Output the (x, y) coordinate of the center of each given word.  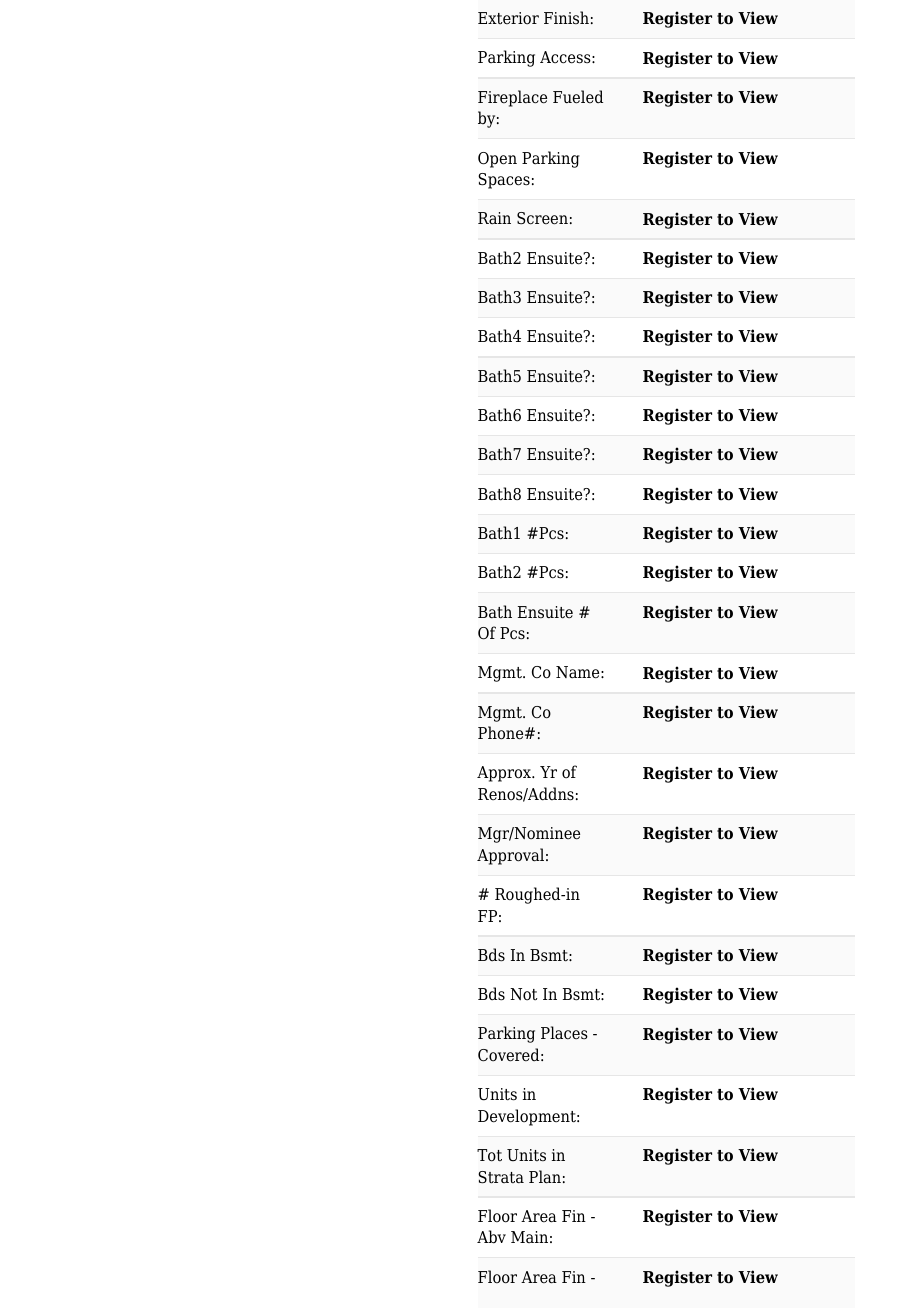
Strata (501, 1177)
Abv (491, 1237)
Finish (566, 17)
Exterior (508, 18)
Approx (505, 774)
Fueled (578, 97)
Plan (545, 1177)
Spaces (504, 181)
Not (524, 994)
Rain (494, 218)
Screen (542, 218)
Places (564, 1033)
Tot (489, 1155)
